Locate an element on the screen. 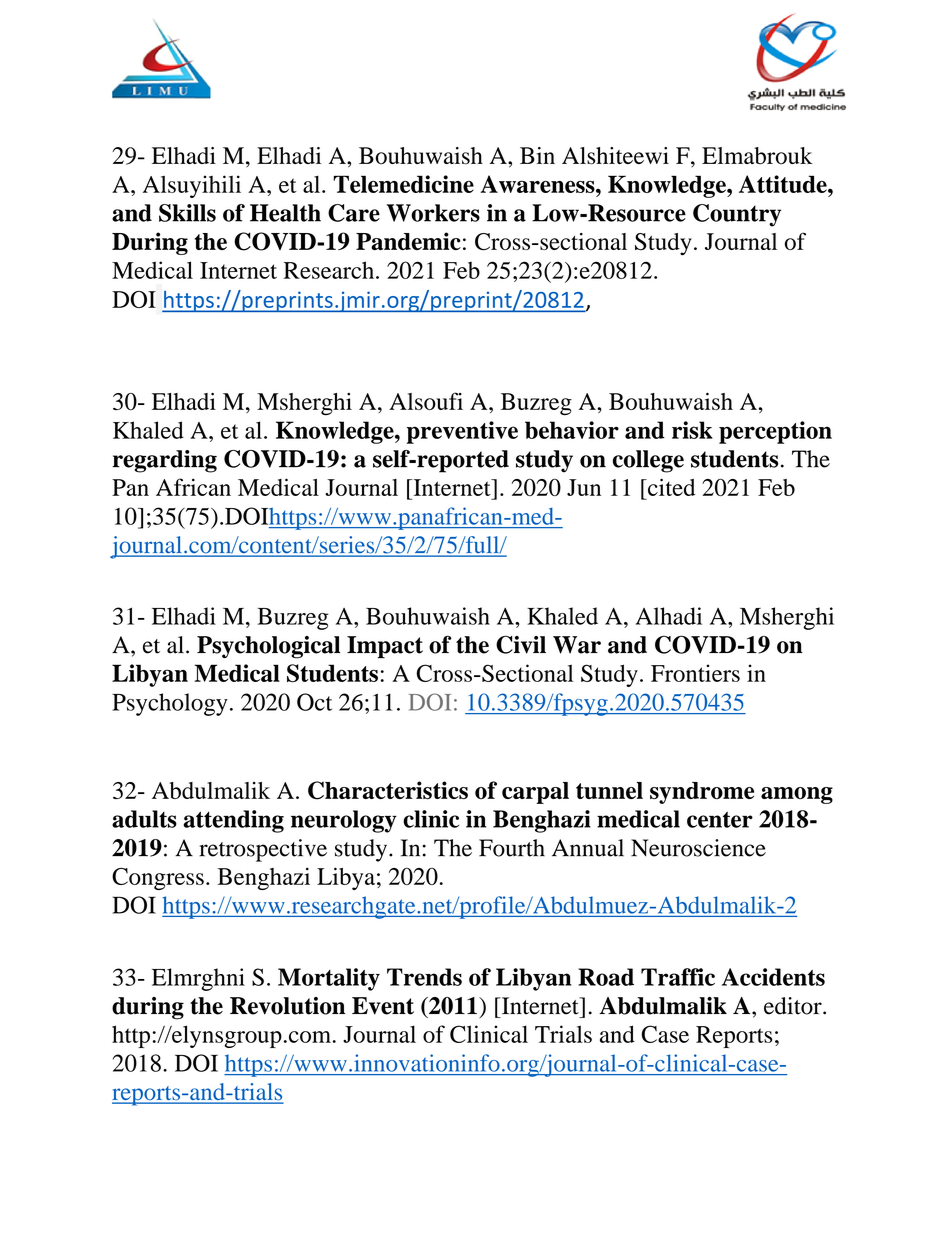 This screenshot has height=1233, width=952. Revolution is located at coordinates (287, 1006).
